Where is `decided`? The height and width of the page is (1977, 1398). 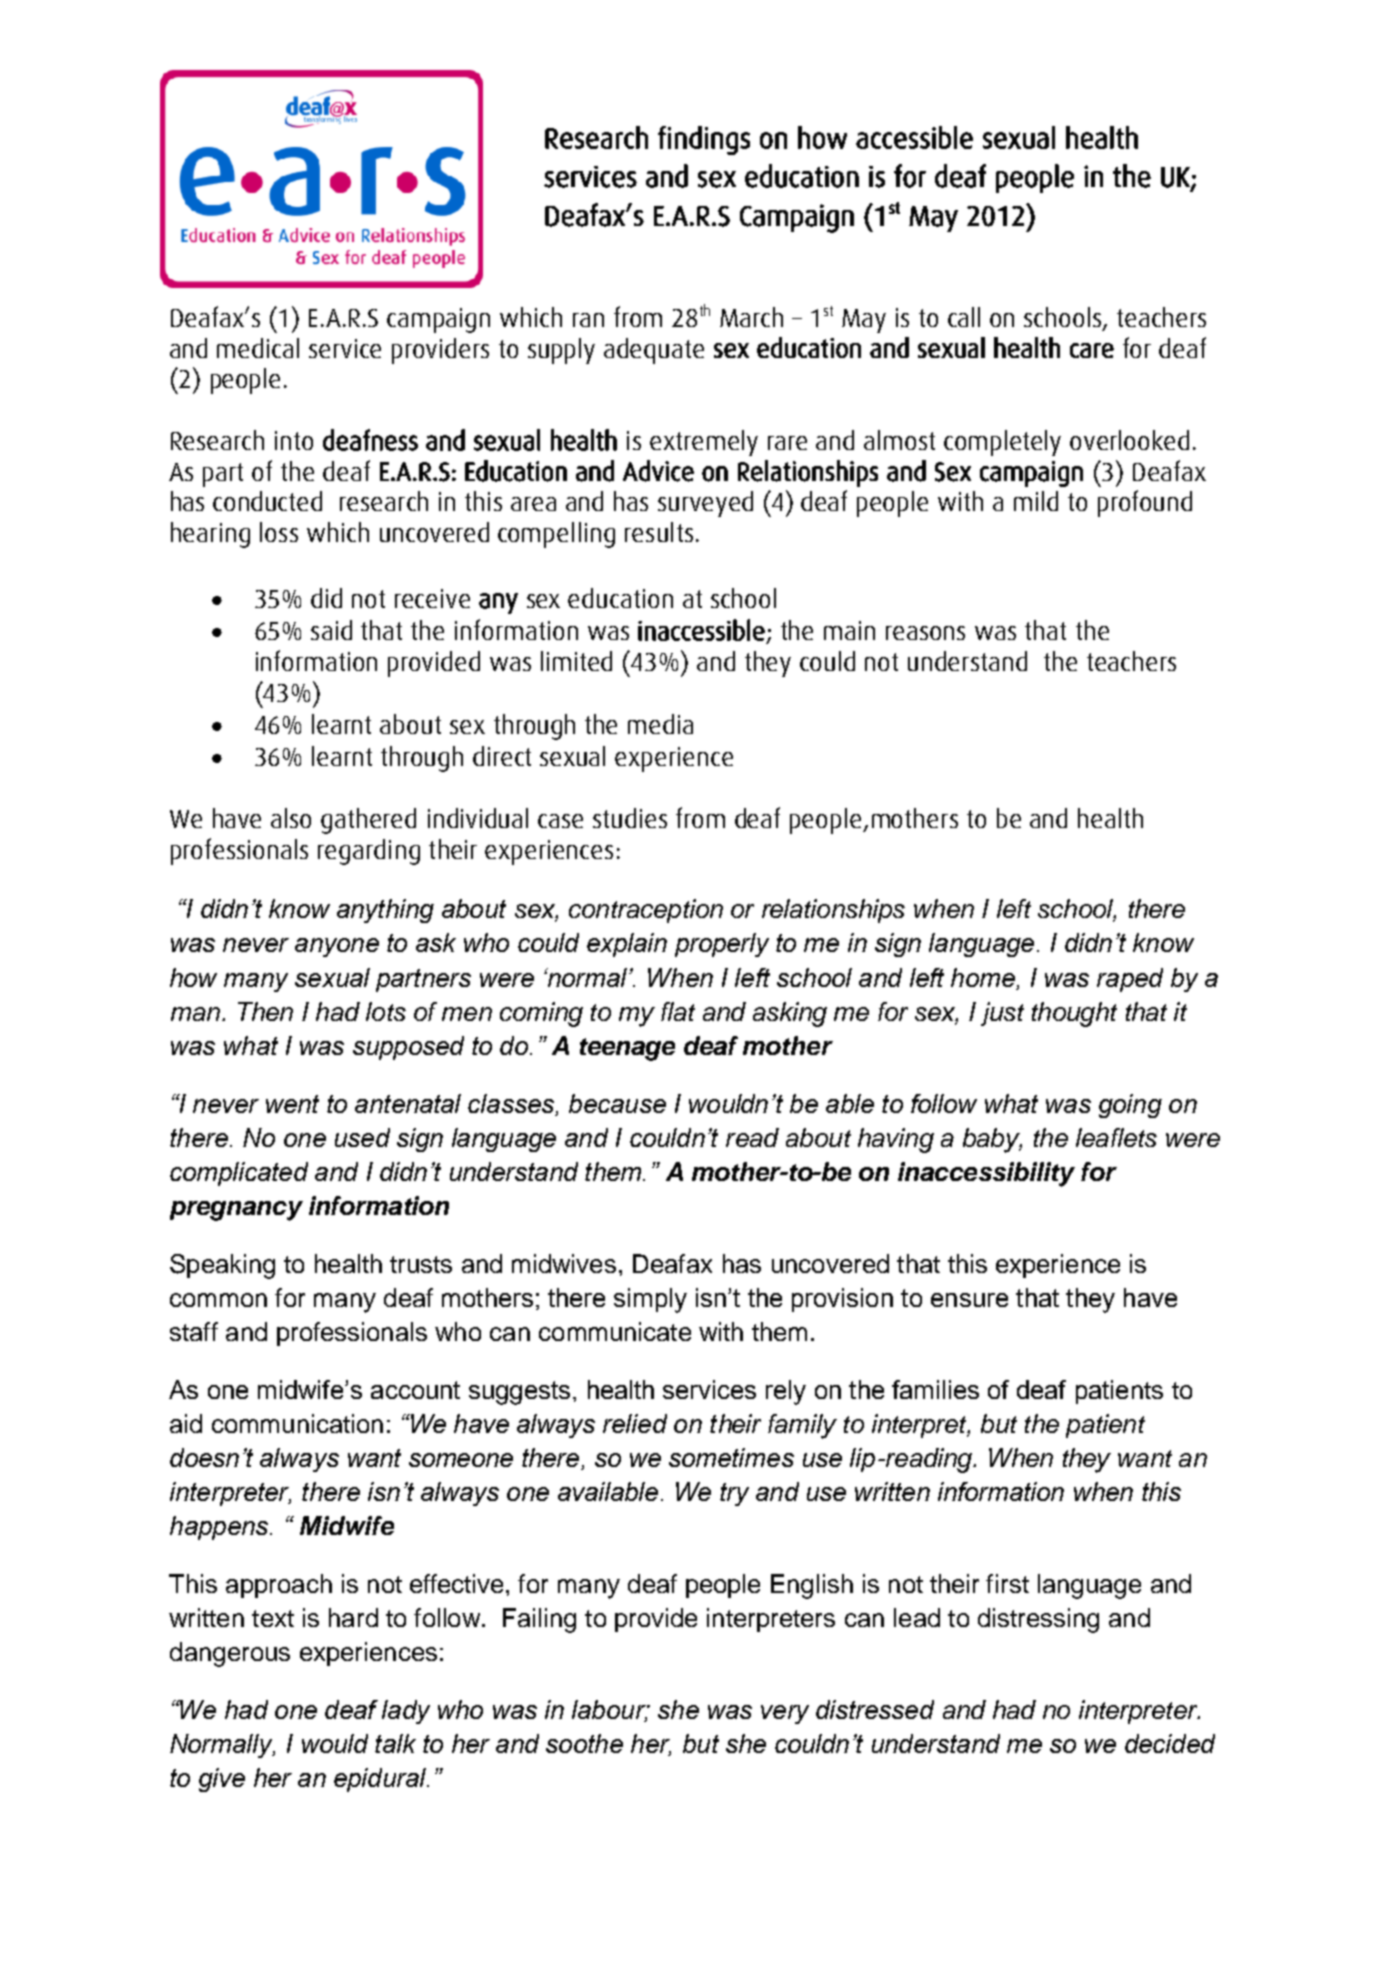
decided is located at coordinates (1170, 1743).
